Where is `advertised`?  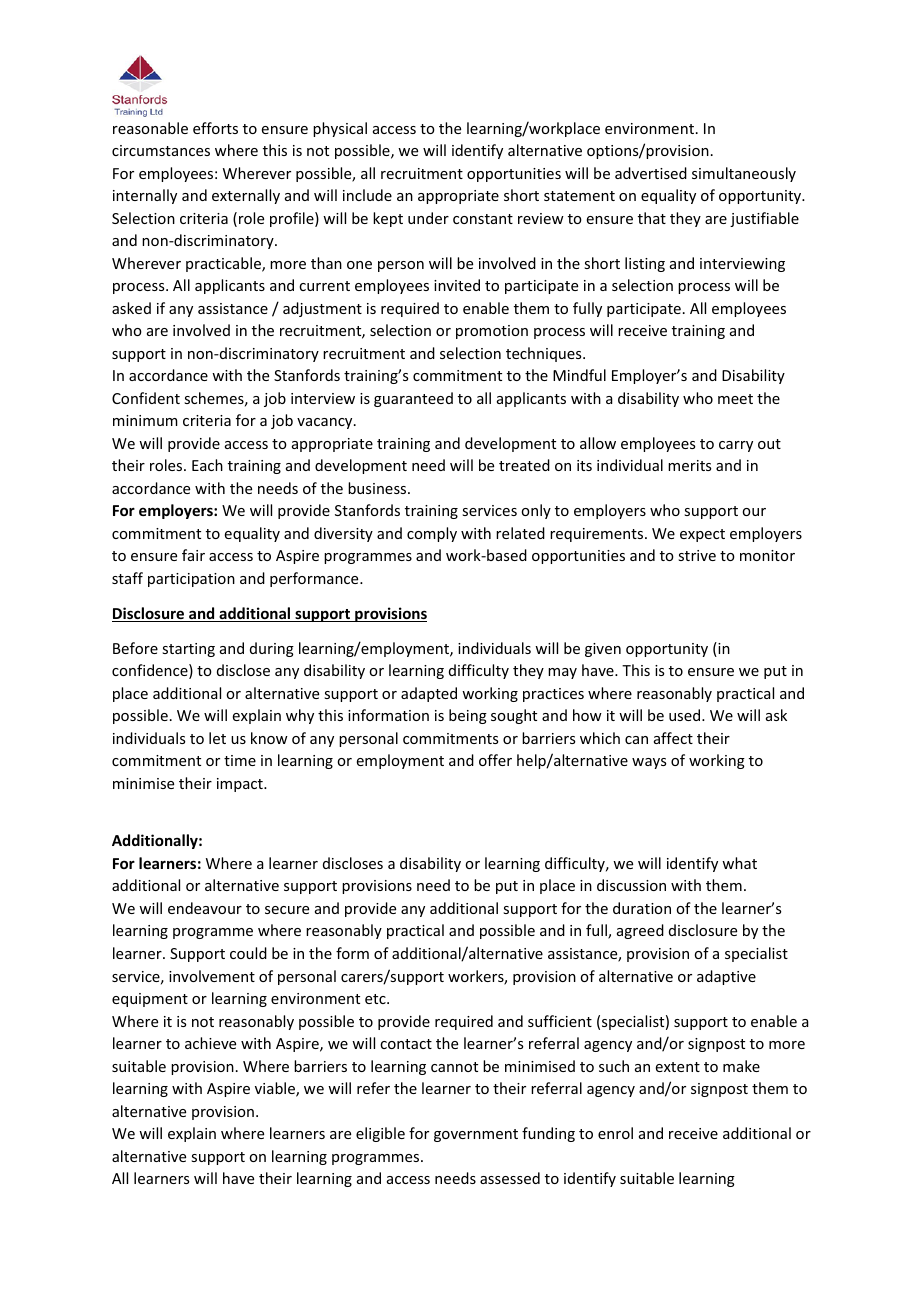
advertised is located at coordinates (651, 173).
